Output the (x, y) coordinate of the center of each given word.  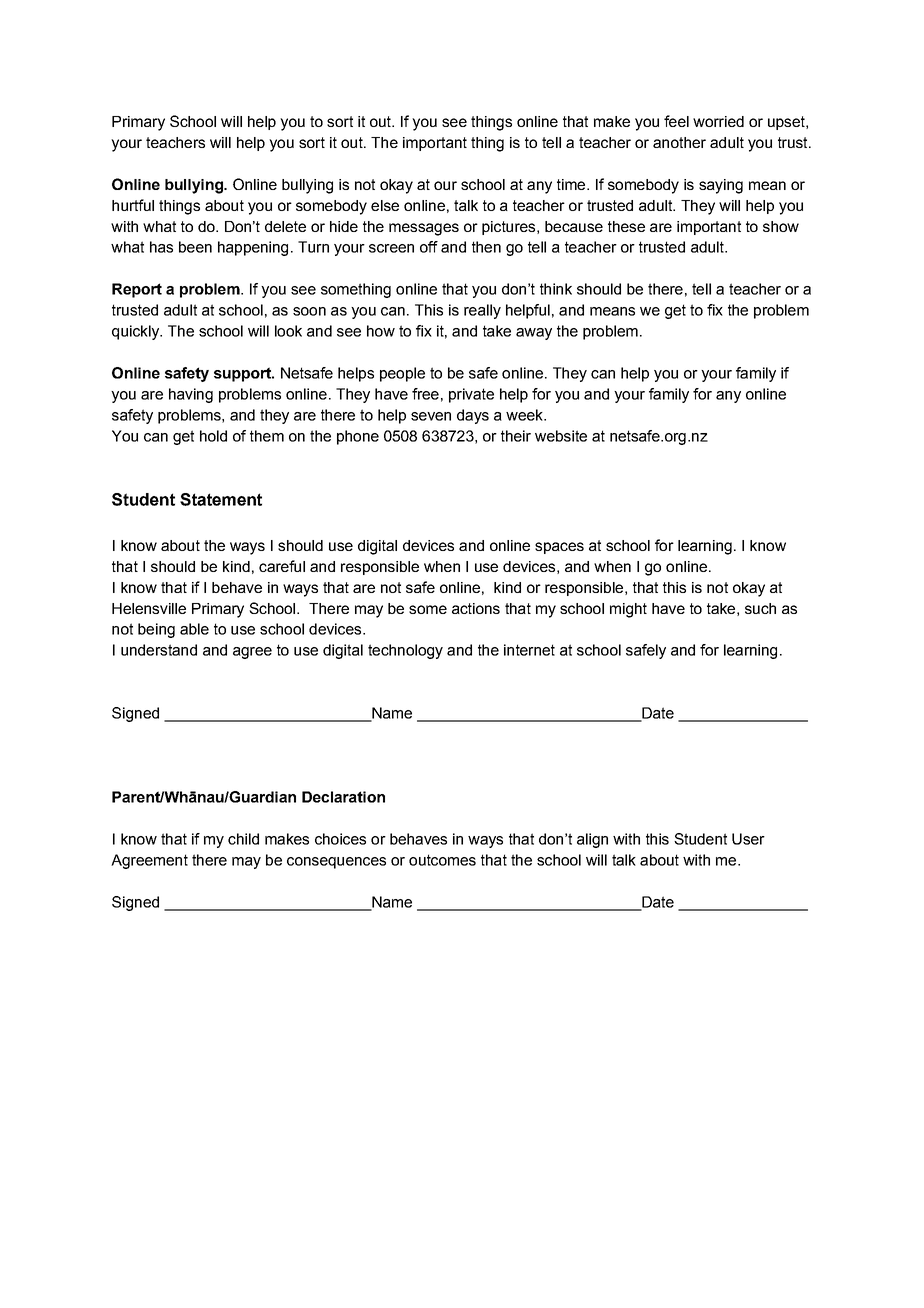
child (243, 839)
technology (405, 651)
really (482, 311)
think (556, 289)
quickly (136, 332)
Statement (221, 499)
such (760, 608)
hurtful (133, 205)
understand (159, 650)
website (561, 436)
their (516, 436)
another (679, 142)
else (385, 205)
